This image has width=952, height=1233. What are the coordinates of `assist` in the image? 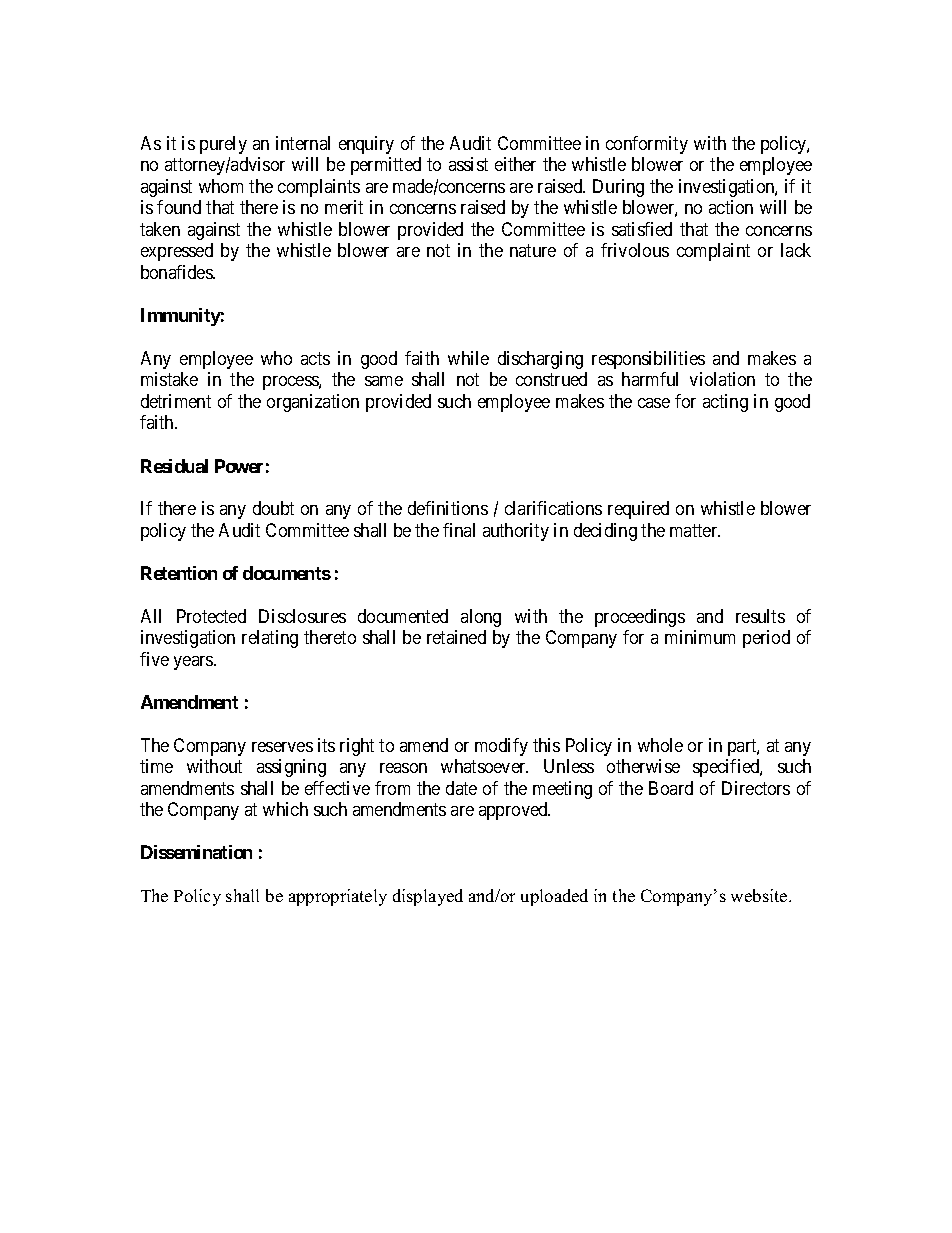 It's located at (468, 164).
